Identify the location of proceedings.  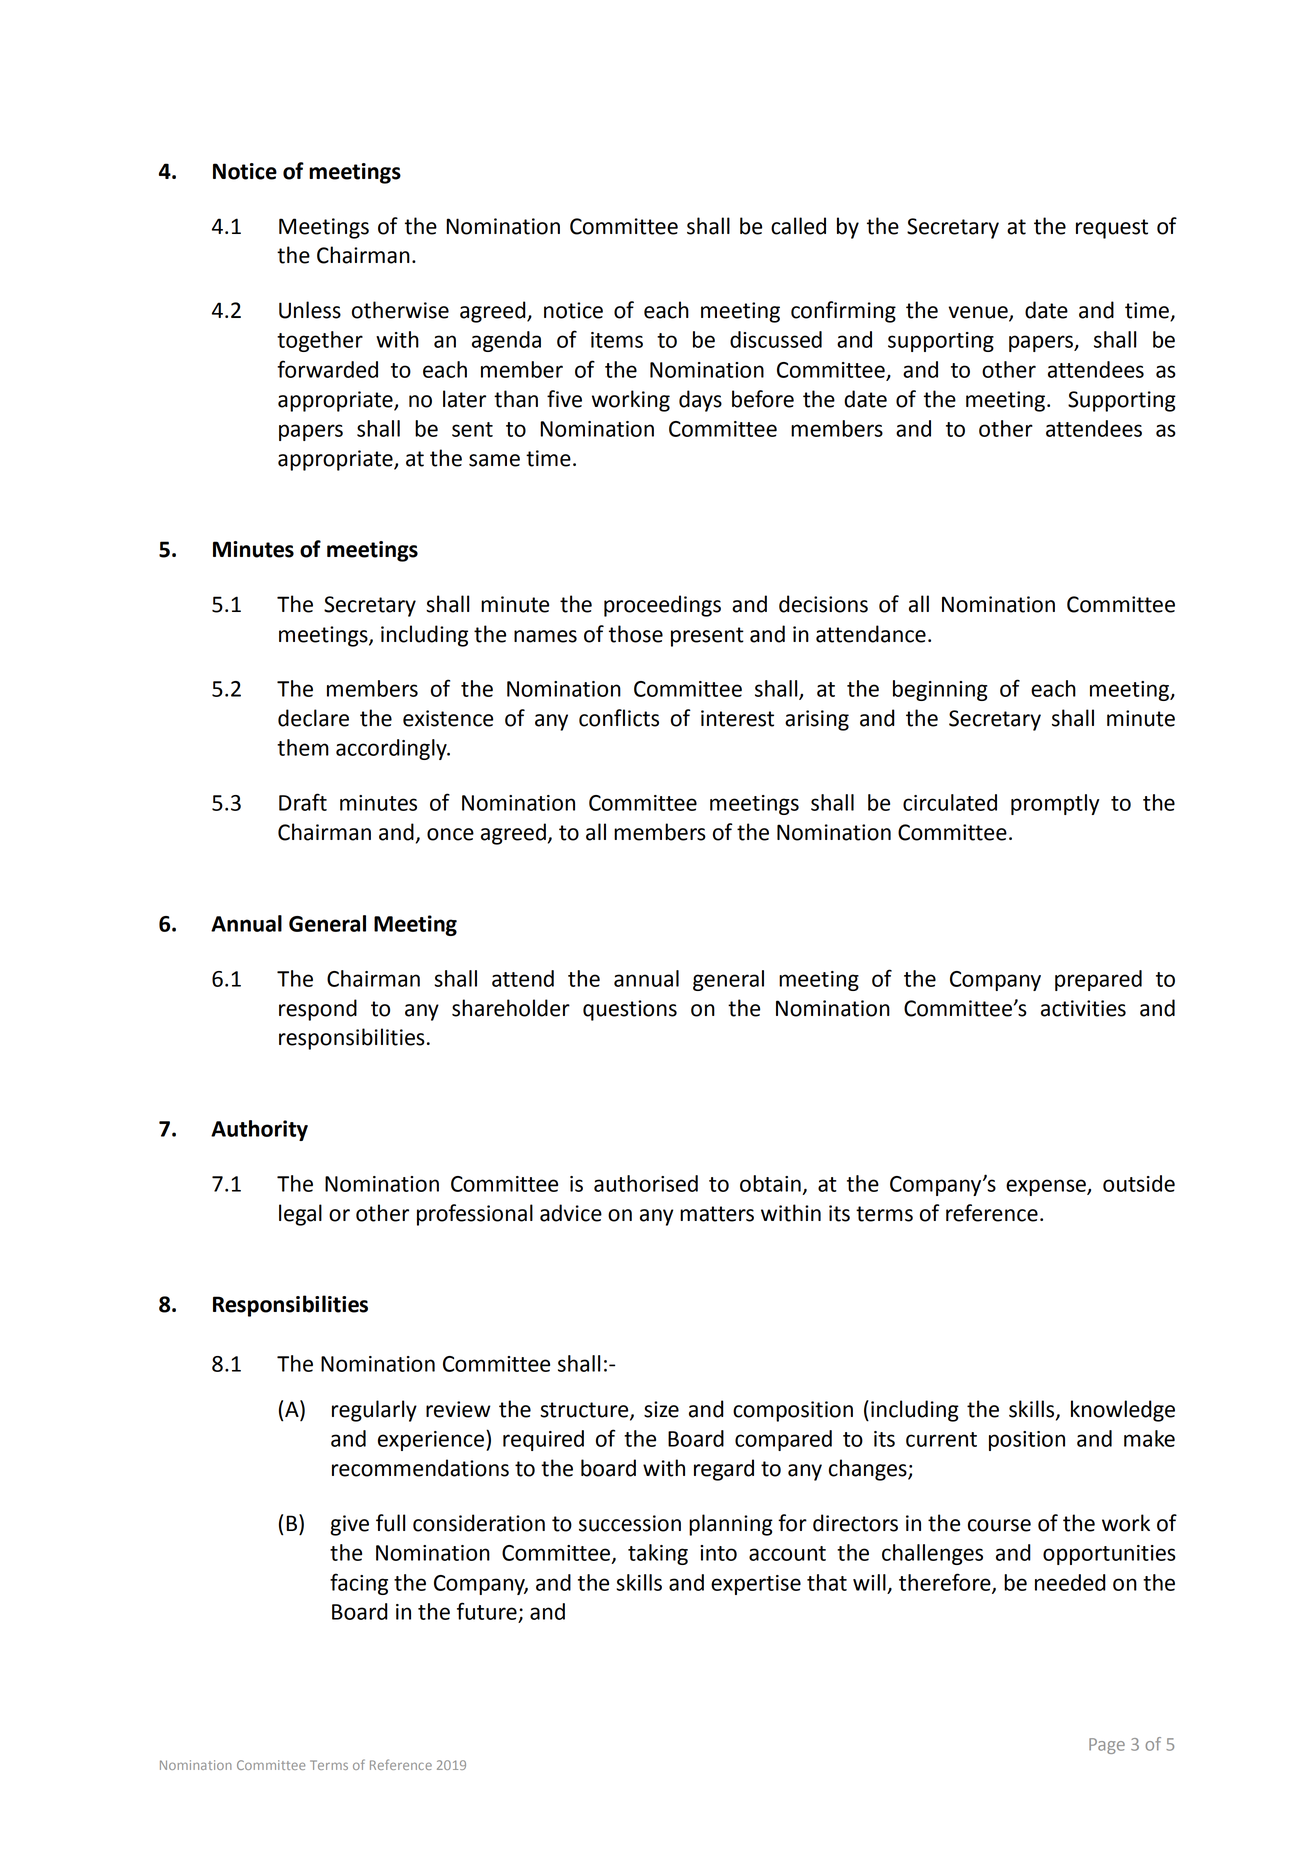
(662, 606).
